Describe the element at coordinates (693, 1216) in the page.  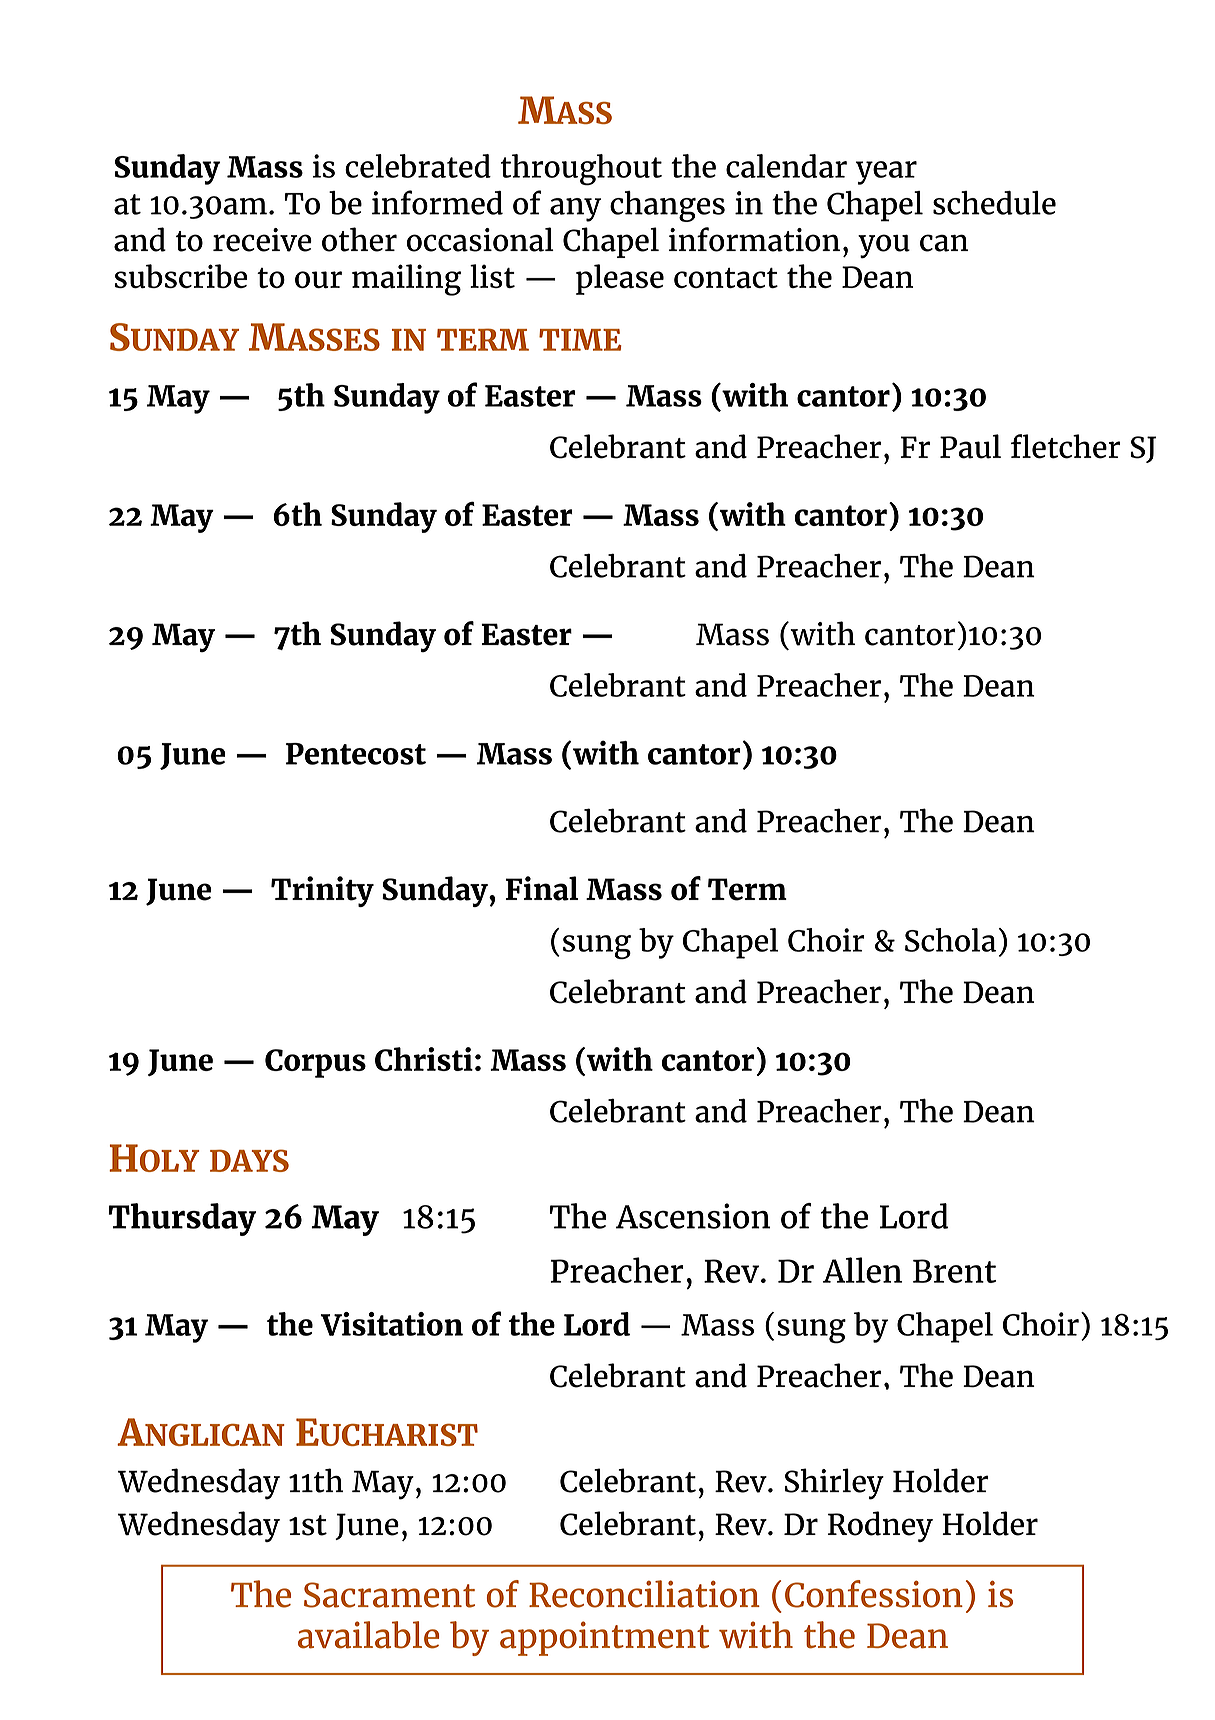
I see `Ascension` at that location.
